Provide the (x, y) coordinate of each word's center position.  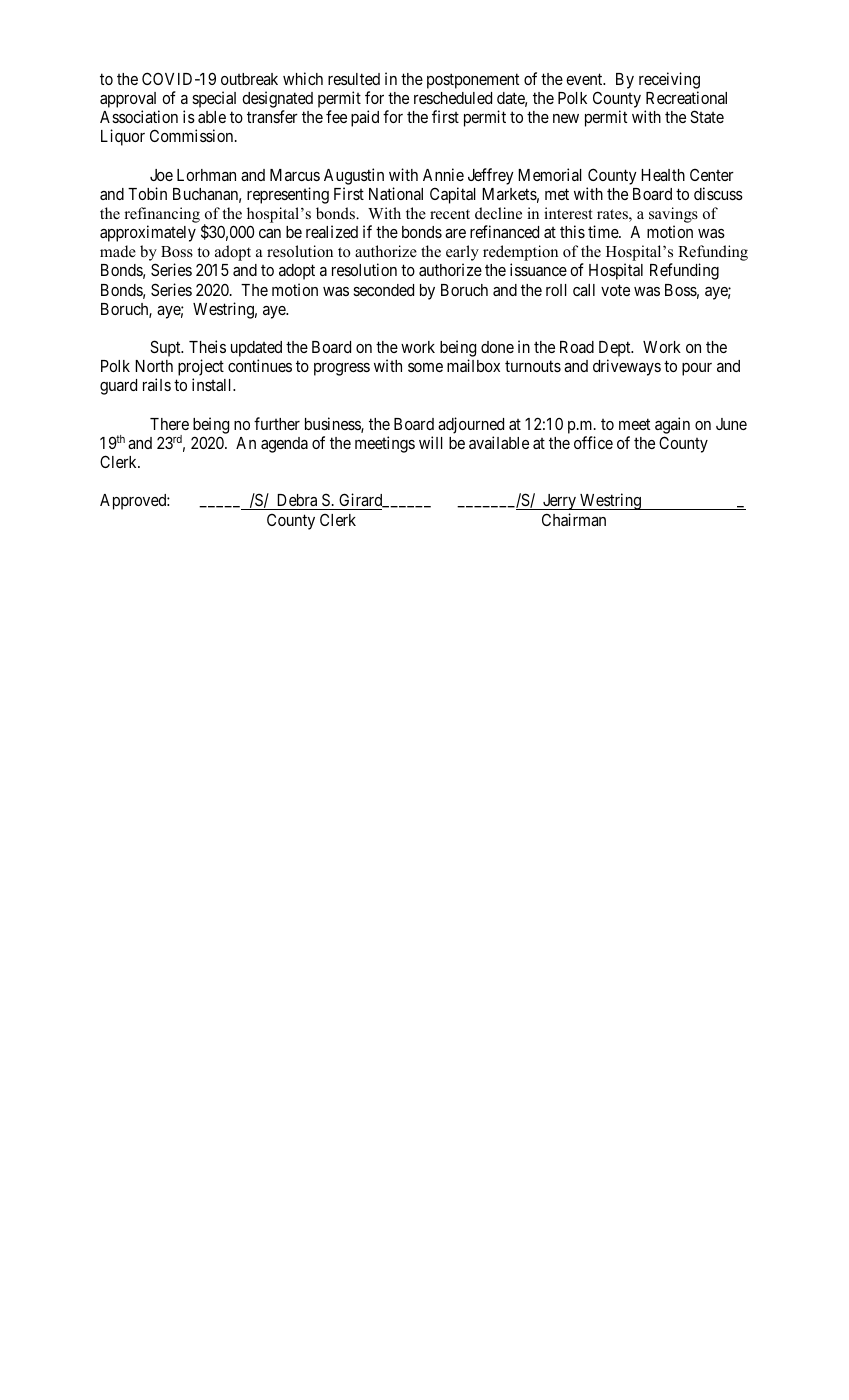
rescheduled (453, 98)
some (425, 367)
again (672, 425)
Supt (166, 348)
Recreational (686, 97)
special (214, 99)
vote (615, 290)
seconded (383, 290)
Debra (297, 502)
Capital (453, 195)
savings (673, 215)
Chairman (574, 519)
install (213, 384)
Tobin (147, 193)
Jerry (559, 502)
